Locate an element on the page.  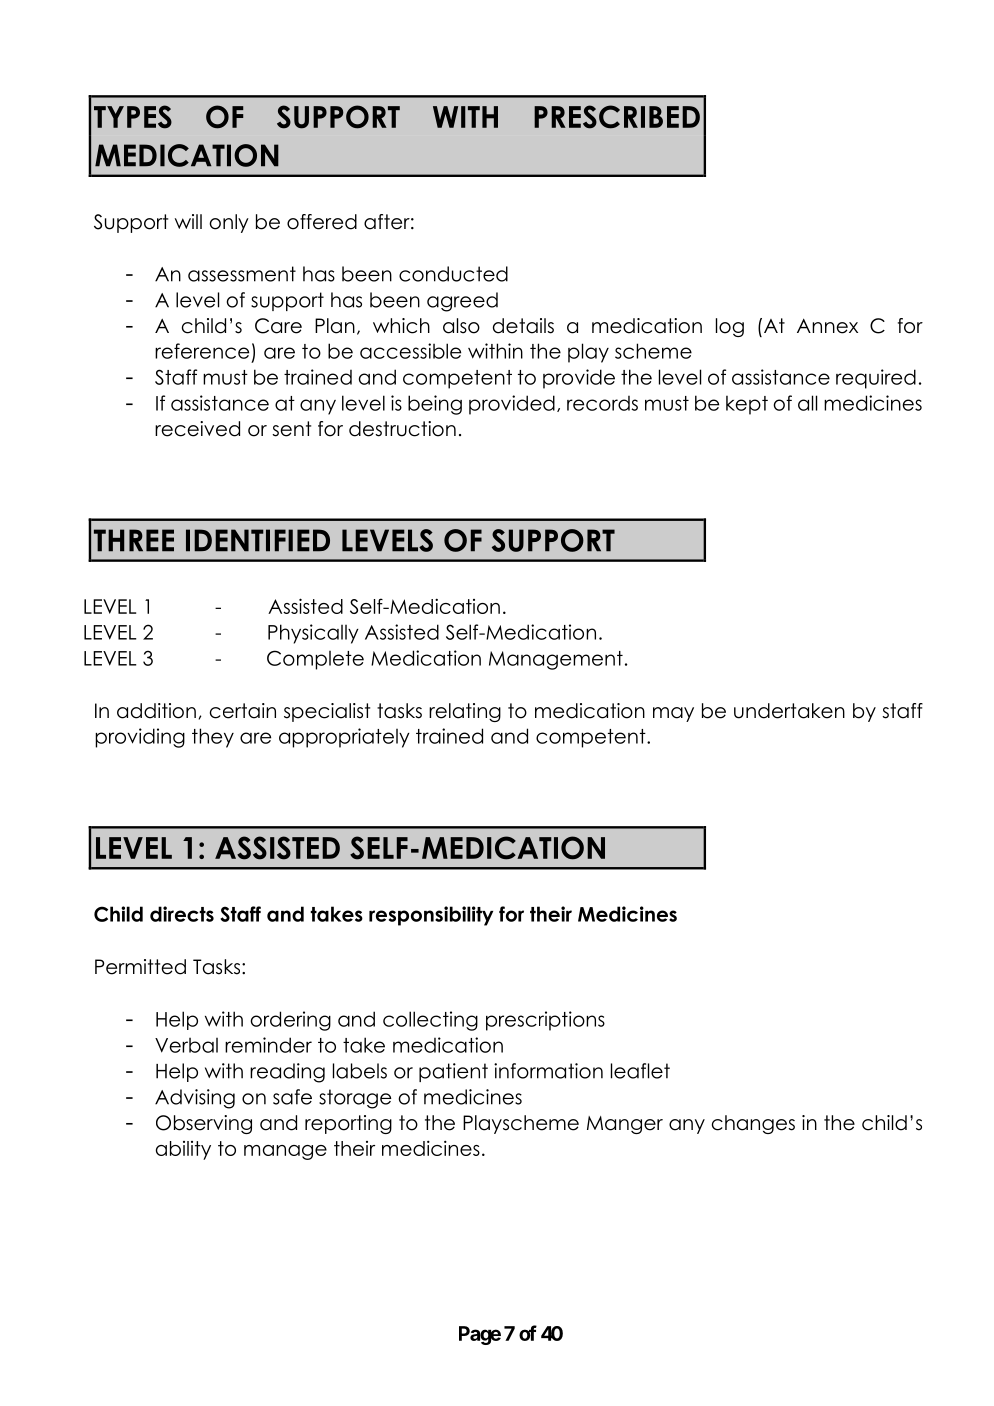
prescriptions is located at coordinates (545, 1021).
